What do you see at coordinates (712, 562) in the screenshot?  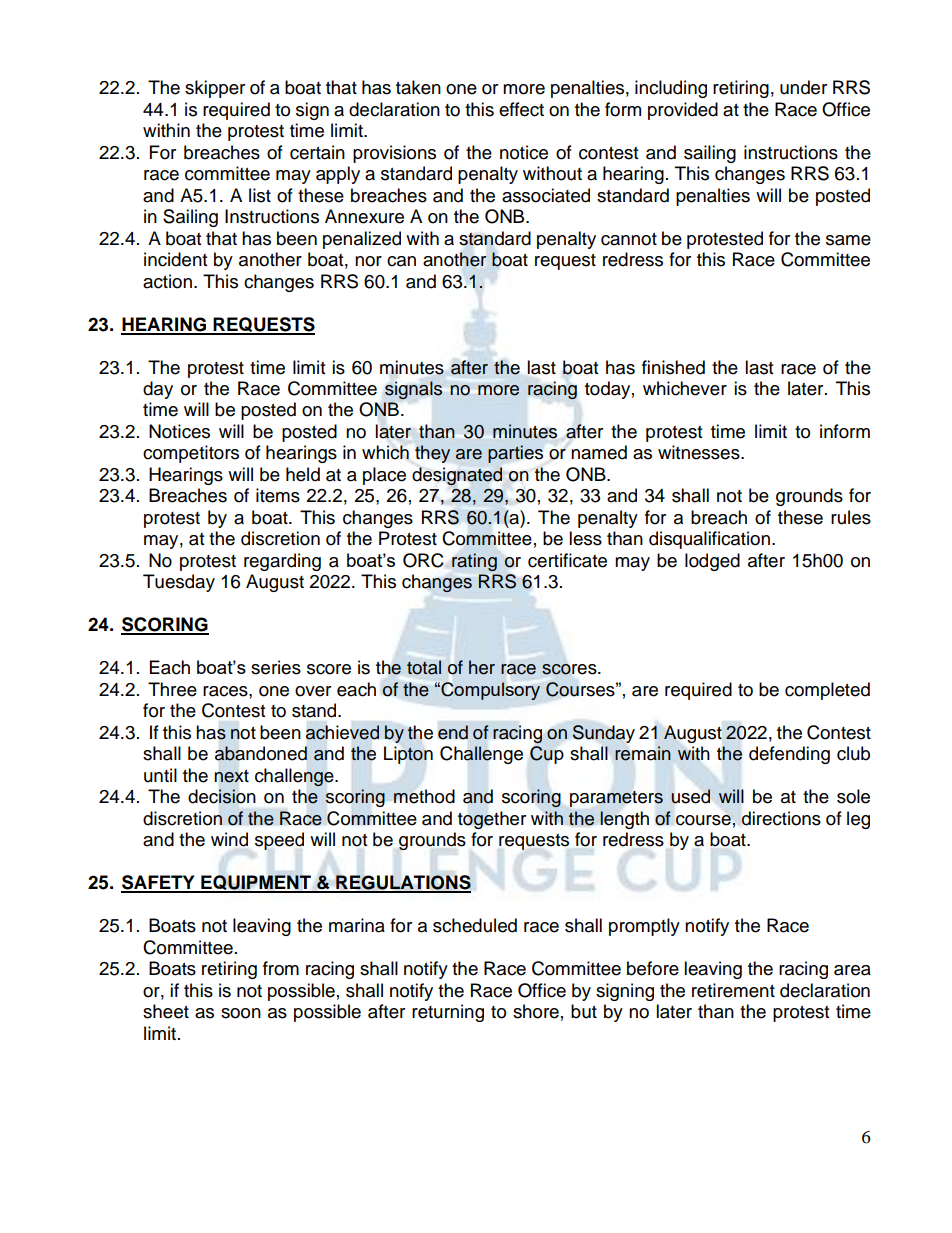 I see `lodged` at bounding box center [712, 562].
